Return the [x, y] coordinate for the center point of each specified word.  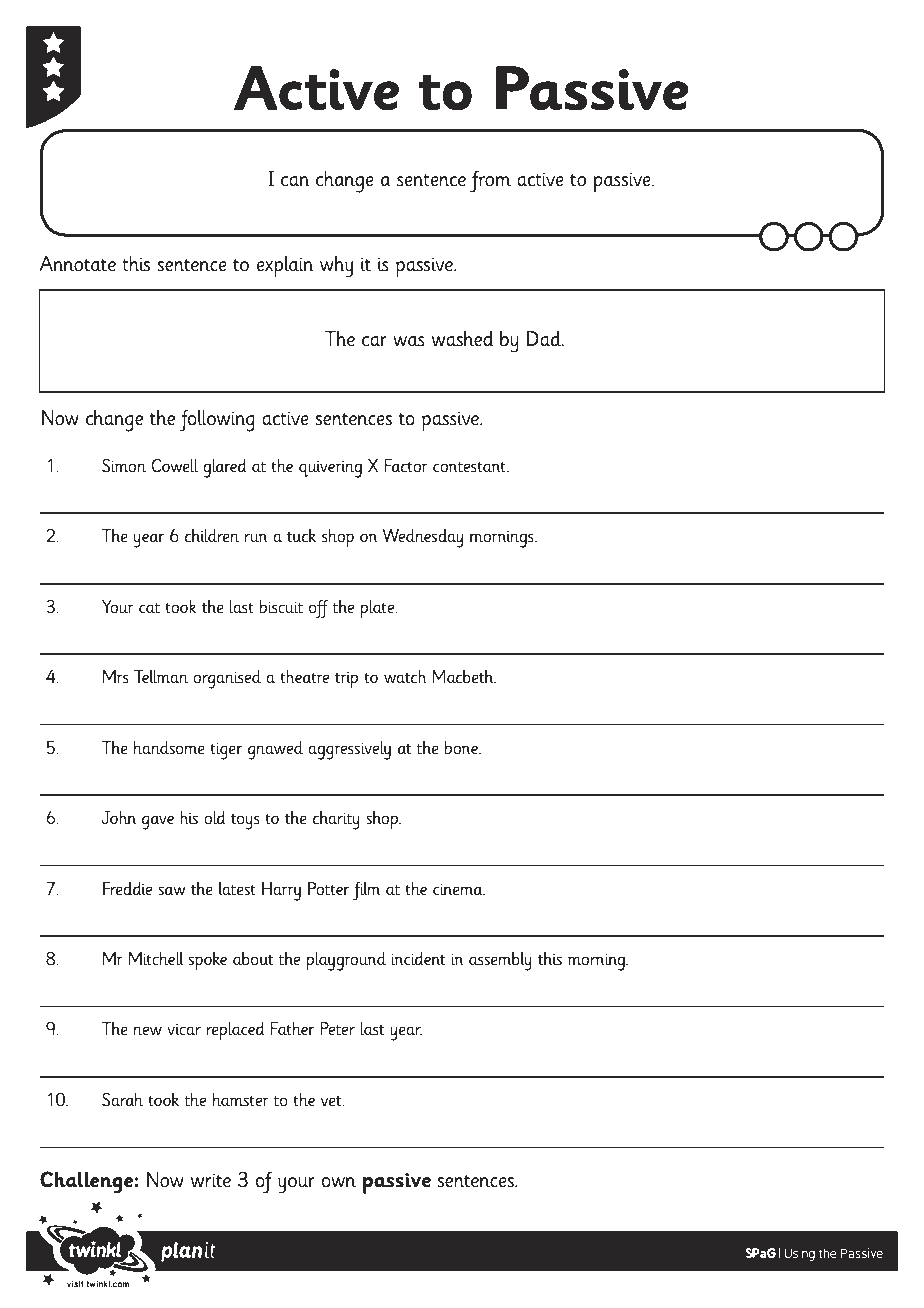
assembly [500, 961]
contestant [470, 467]
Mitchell [156, 958]
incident [418, 958]
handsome [169, 748]
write [211, 1180]
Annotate [77, 264]
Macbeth [464, 677]
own [338, 1182]
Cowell [174, 465]
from [490, 182]
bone [462, 748]
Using [799, 1254]
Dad [545, 339]
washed [463, 339]
